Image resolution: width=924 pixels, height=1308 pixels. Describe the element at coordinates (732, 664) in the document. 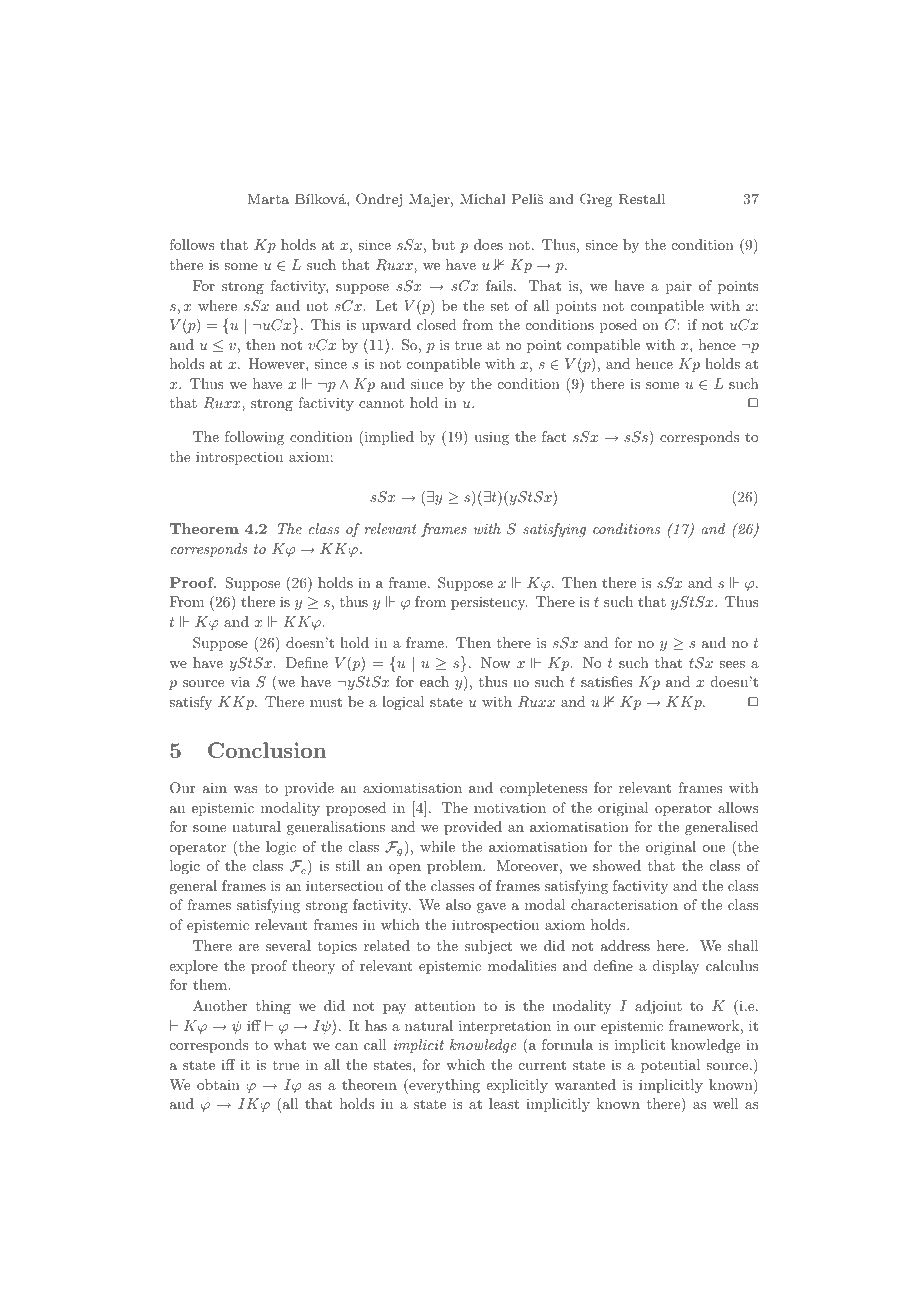

I see `sees` at that location.
